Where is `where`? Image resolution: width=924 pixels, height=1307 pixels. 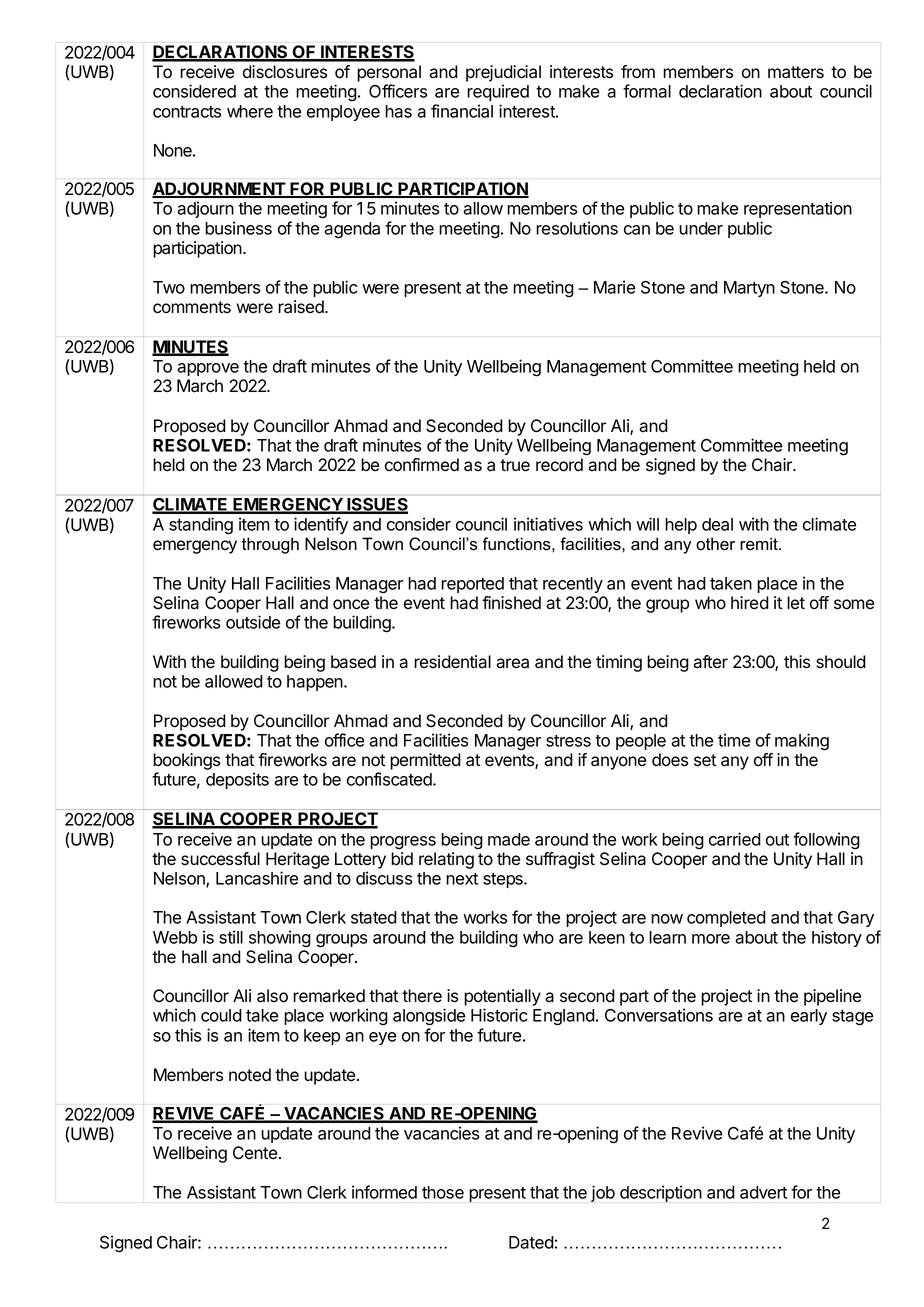 where is located at coordinates (250, 111).
